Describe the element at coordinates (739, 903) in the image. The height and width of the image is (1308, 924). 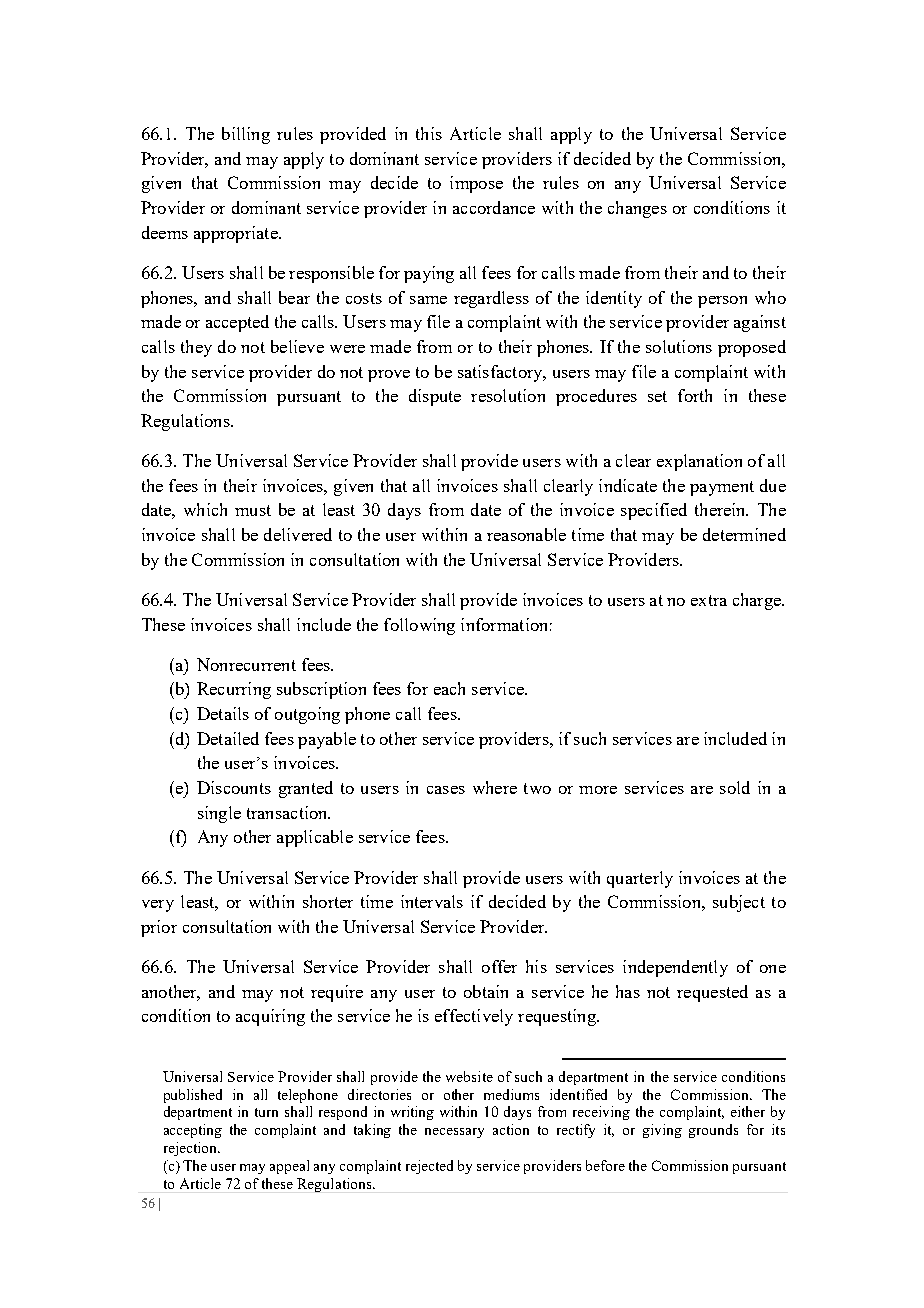
I see `subject` at that location.
